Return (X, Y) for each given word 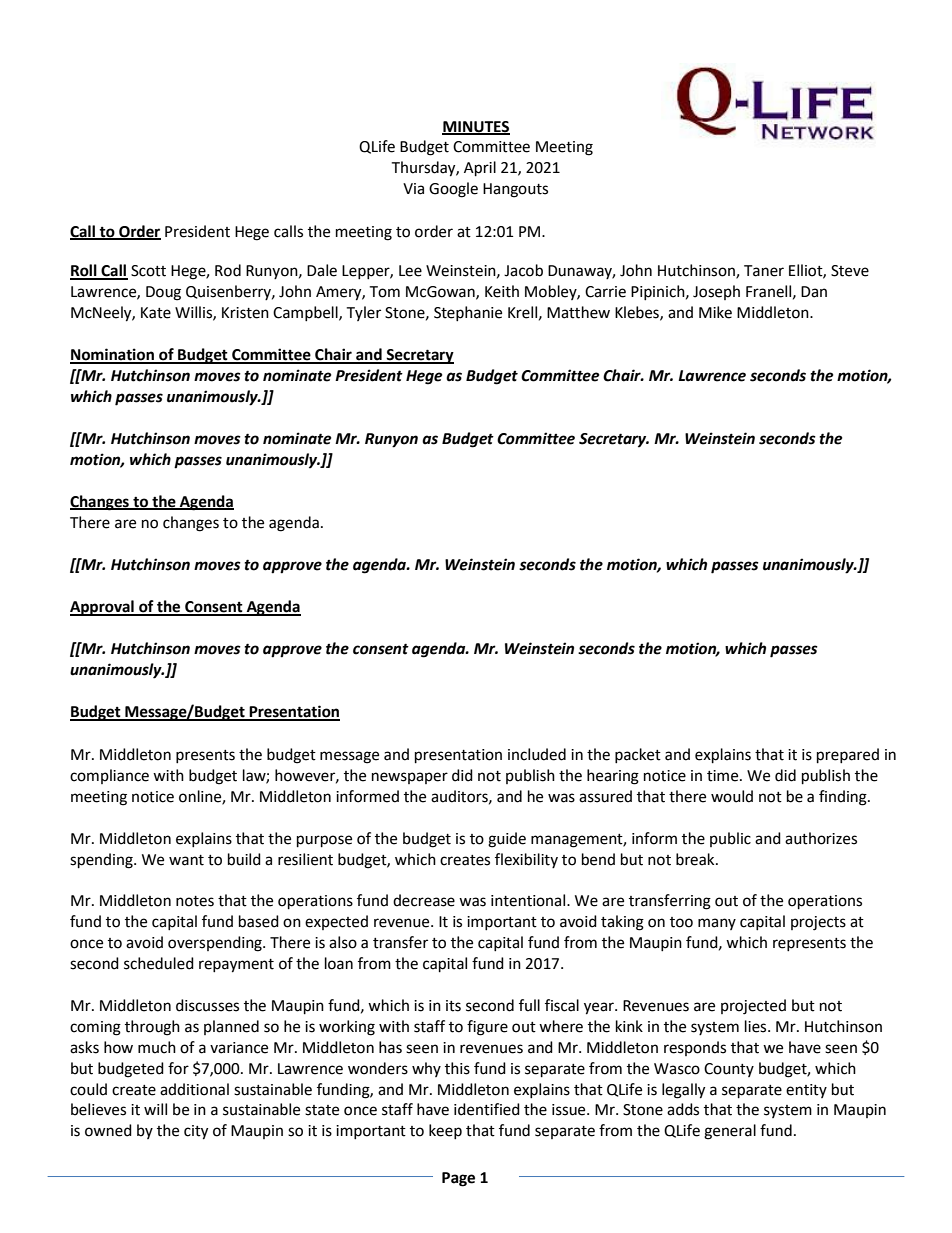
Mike (715, 312)
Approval (103, 608)
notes (195, 901)
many (717, 924)
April (480, 169)
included (537, 754)
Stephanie (468, 313)
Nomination (113, 355)
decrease (424, 900)
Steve (850, 271)
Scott (148, 271)
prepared (848, 756)
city (196, 1132)
